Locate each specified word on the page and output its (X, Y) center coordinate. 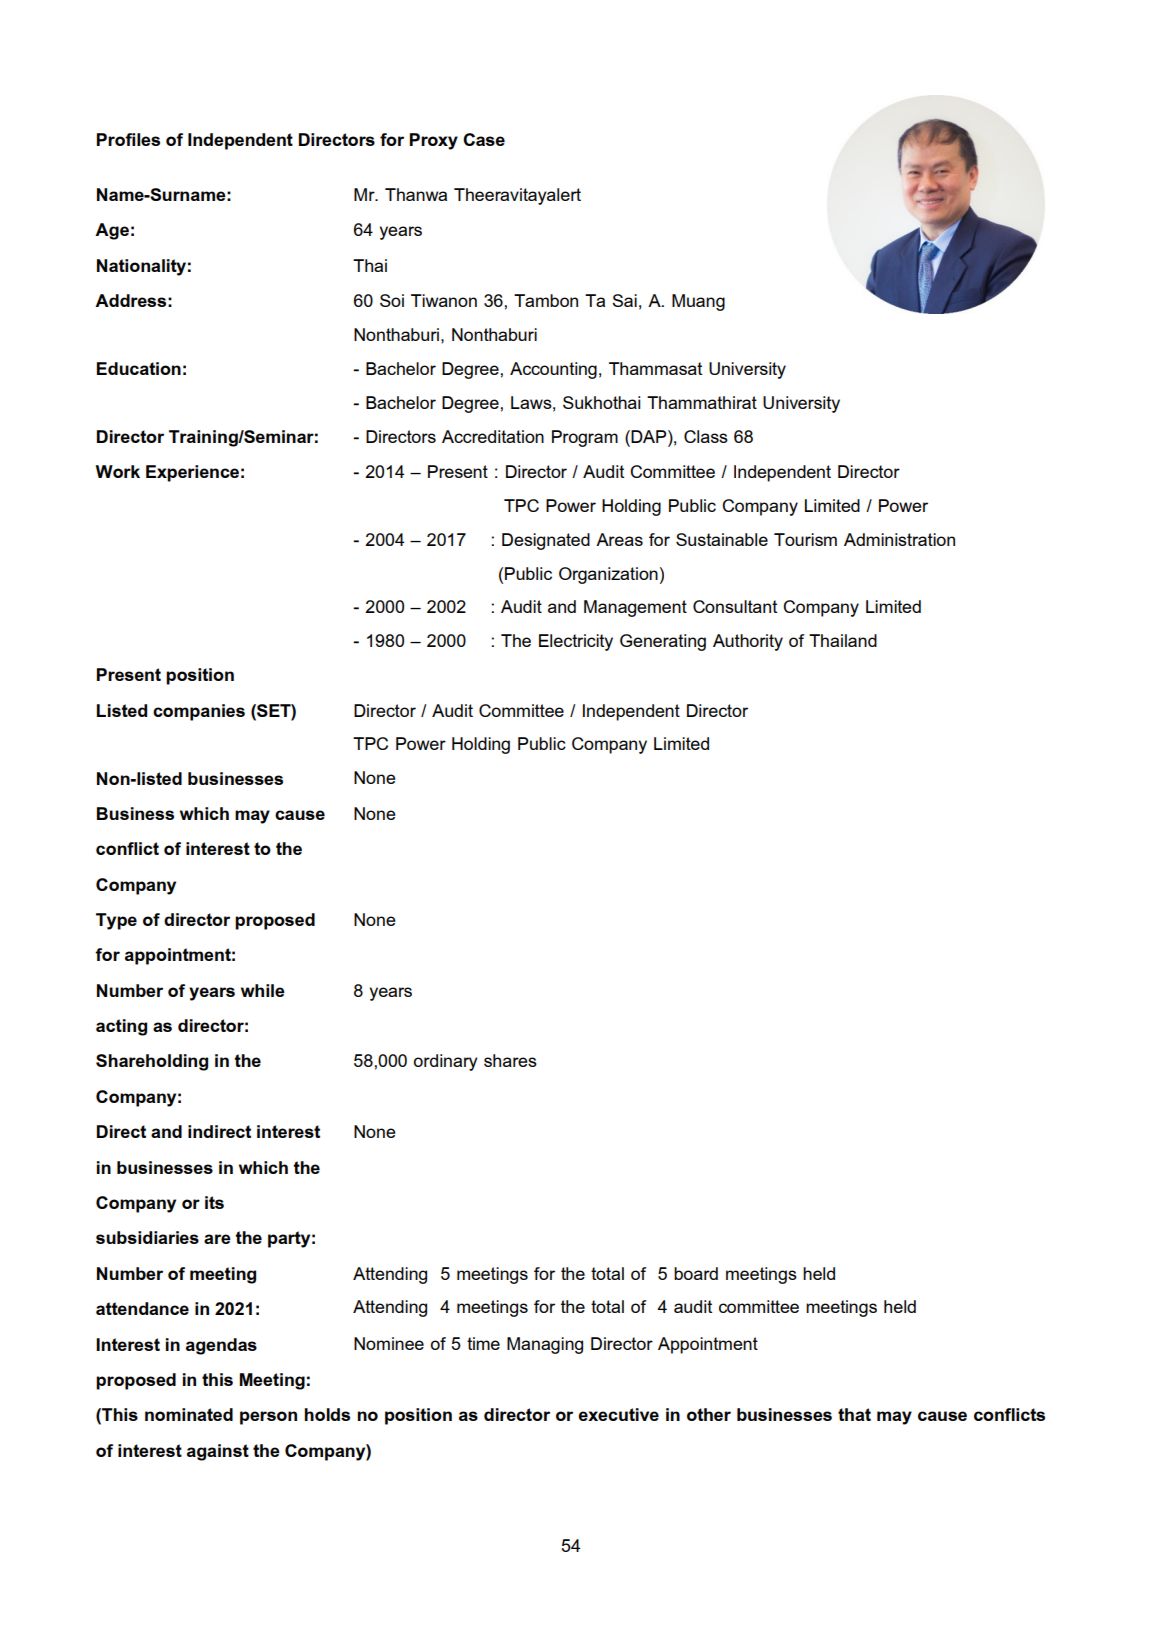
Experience (192, 473)
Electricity (576, 642)
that (854, 1414)
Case (484, 139)
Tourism (805, 539)
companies (199, 712)
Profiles (128, 139)
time (483, 1343)
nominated (189, 1414)
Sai (624, 300)
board (696, 1273)
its (214, 1202)
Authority (748, 642)
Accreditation (493, 436)
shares (510, 1060)
